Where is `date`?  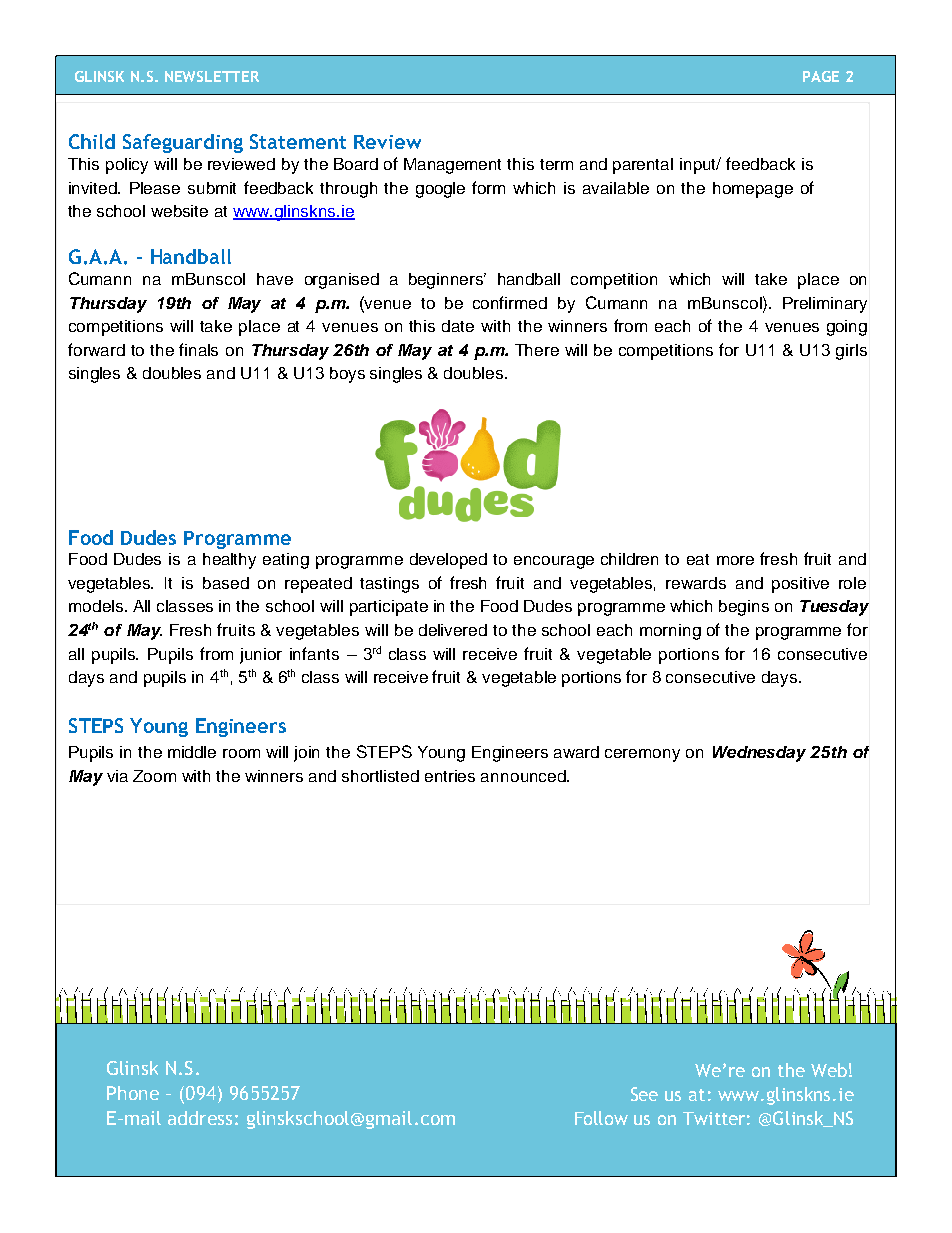 date is located at coordinates (458, 326).
